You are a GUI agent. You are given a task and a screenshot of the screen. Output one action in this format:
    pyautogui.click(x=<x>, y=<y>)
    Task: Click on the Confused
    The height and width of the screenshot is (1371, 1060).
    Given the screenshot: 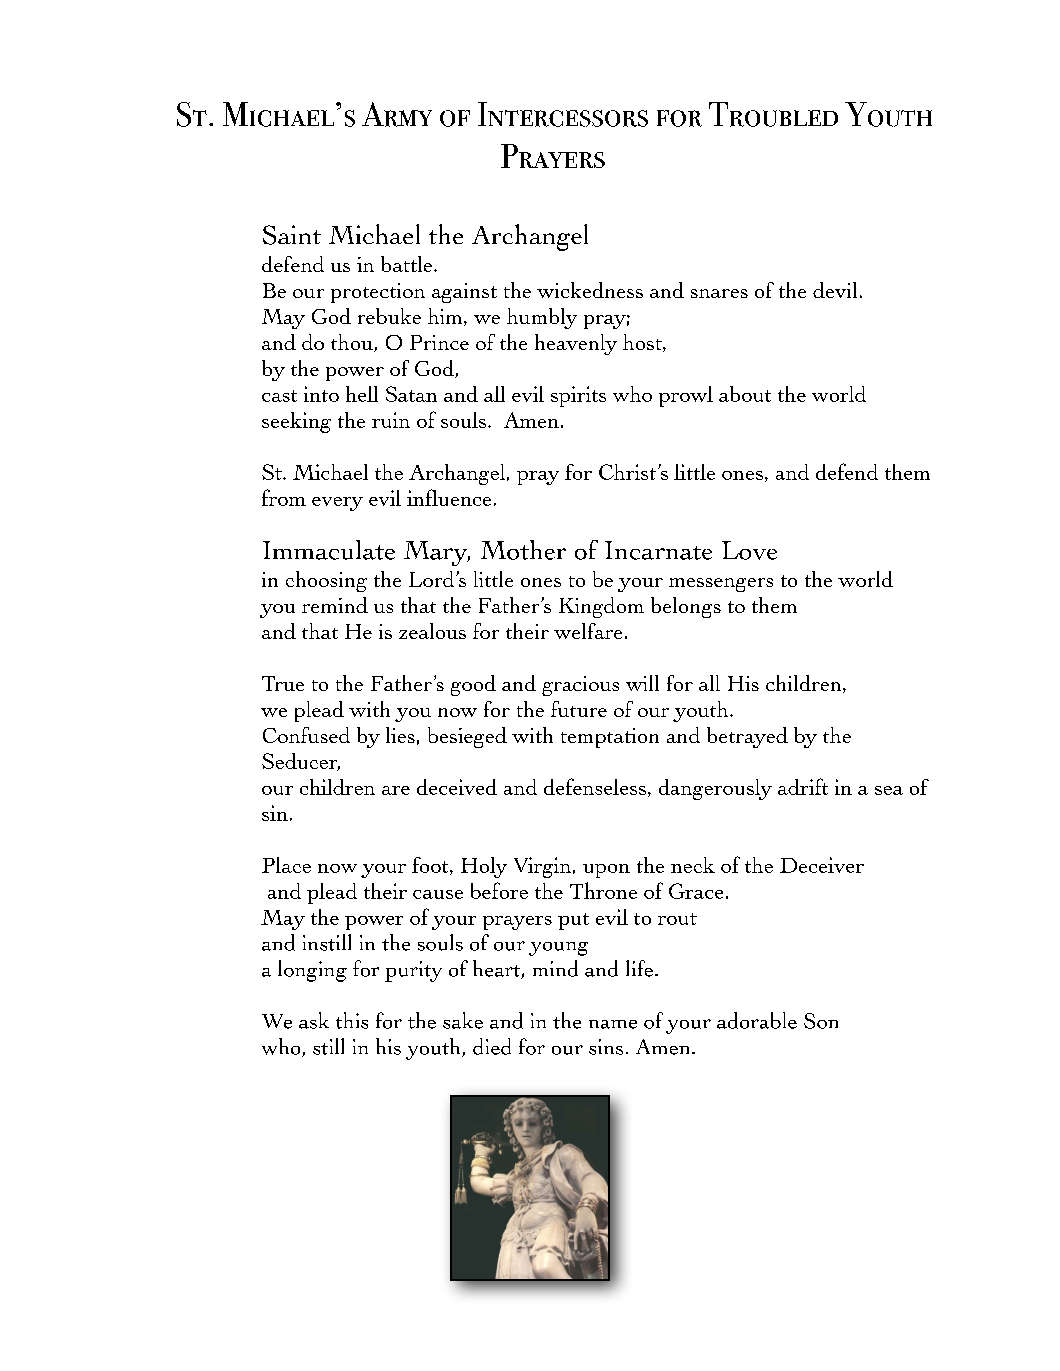 What is the action you would take?
    pyautogui.click(x=306, y=735)
